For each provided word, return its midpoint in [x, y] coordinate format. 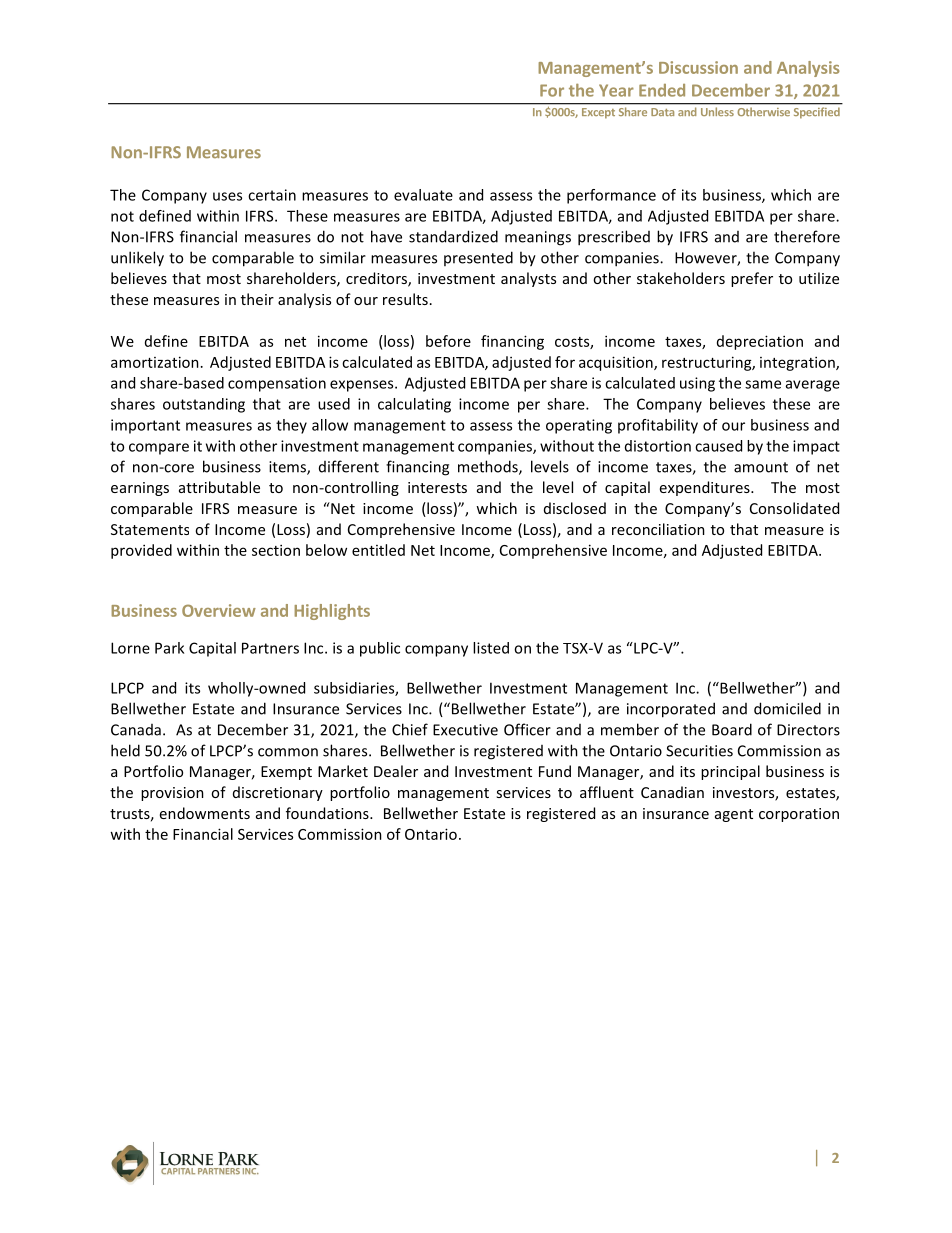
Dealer [396, 771]
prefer [752, 279]
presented [478, 258]
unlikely [137, 259]
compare [159, 449]
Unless [717, 112]
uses [227, 196]
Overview [219, 610]
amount [761, 467]
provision [172, 794]
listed [491, 648]
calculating [414, 405]
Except [598, 113]
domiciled [787, 708]
